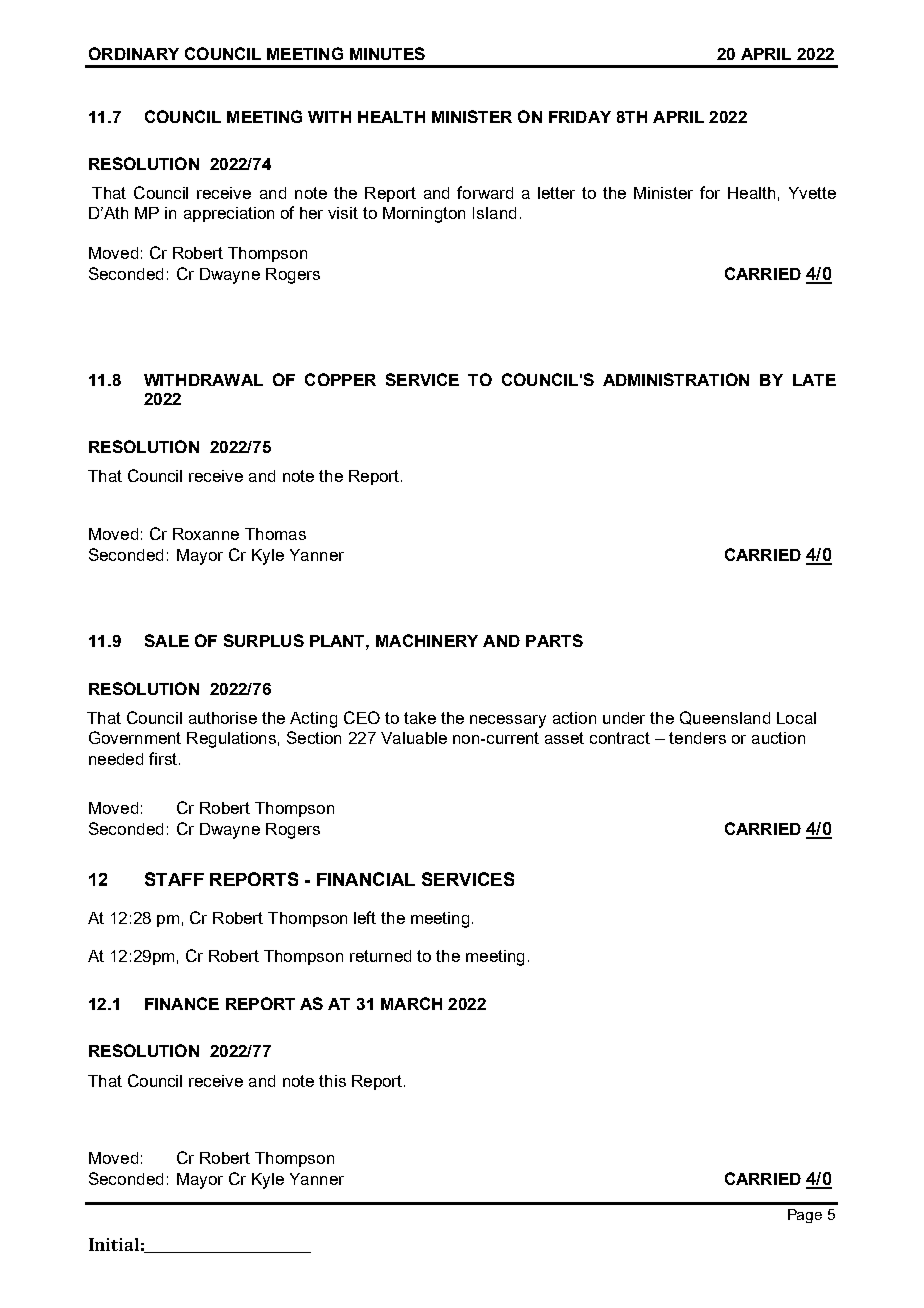 This screenshot has height=1308, width=924. I want to click on Thomas, so click(275, 534).
